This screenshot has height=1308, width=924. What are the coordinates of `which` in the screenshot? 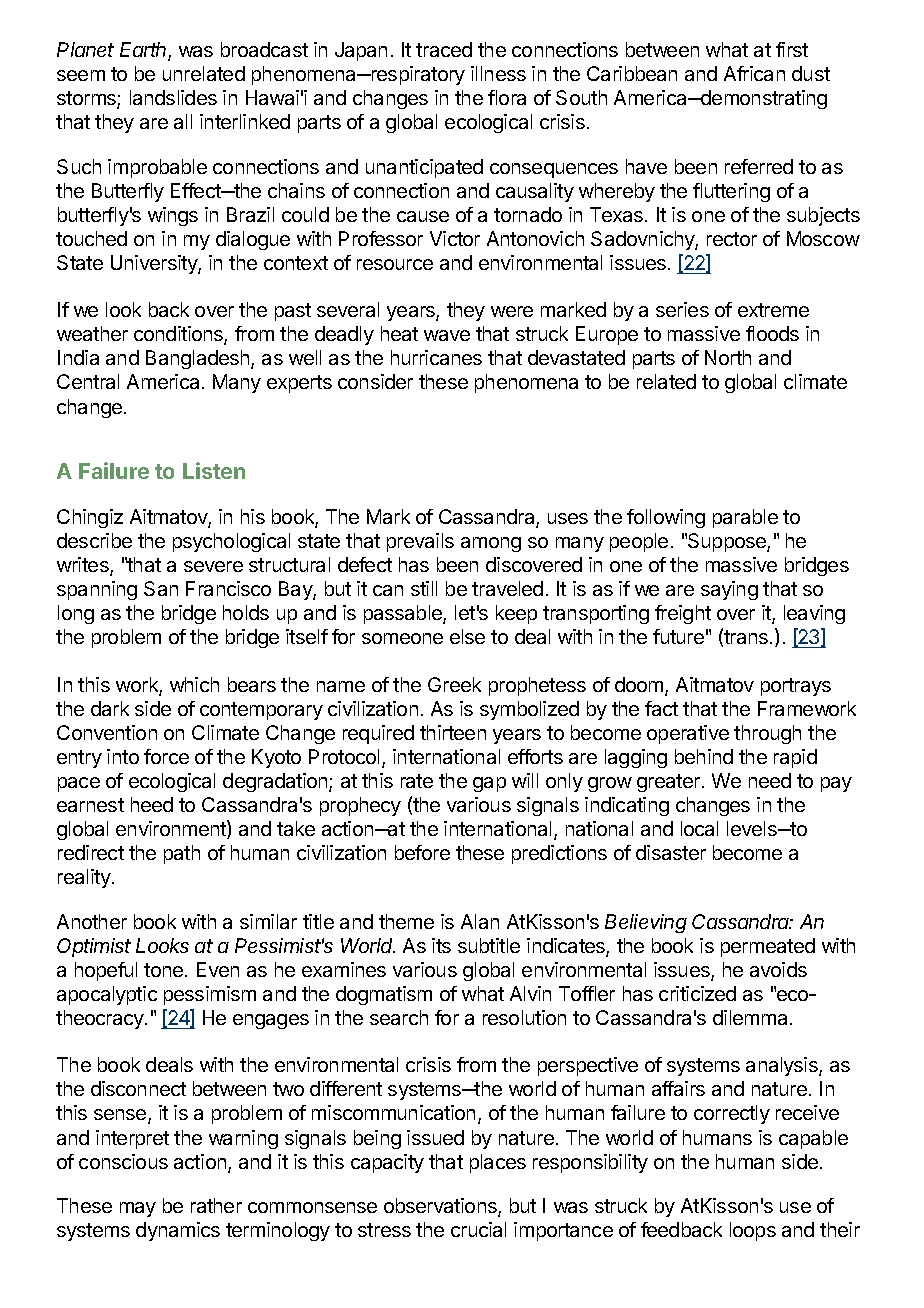 It's located at (194, 684).
